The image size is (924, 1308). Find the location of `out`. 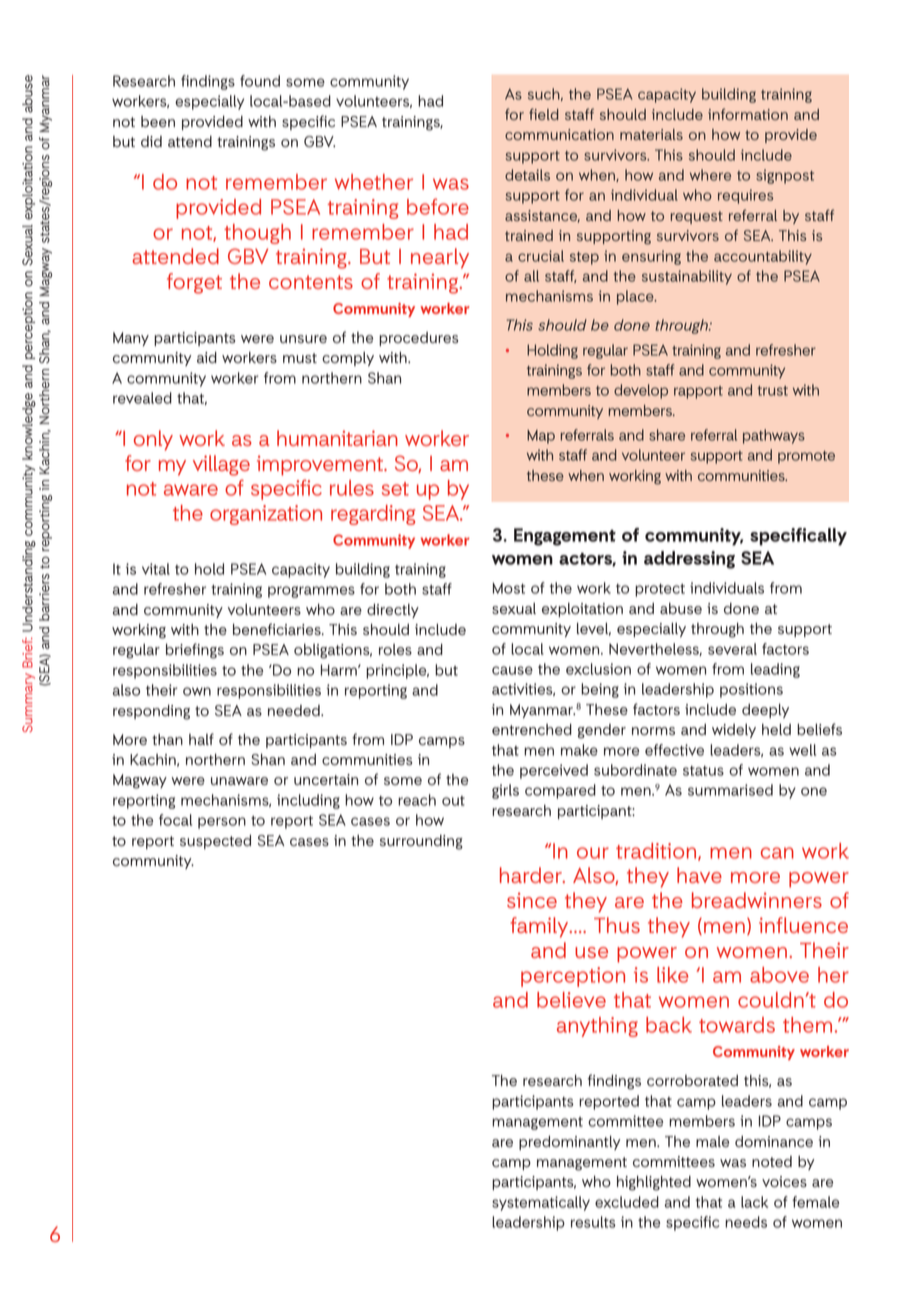

out is located at coordinates (453, 801).
